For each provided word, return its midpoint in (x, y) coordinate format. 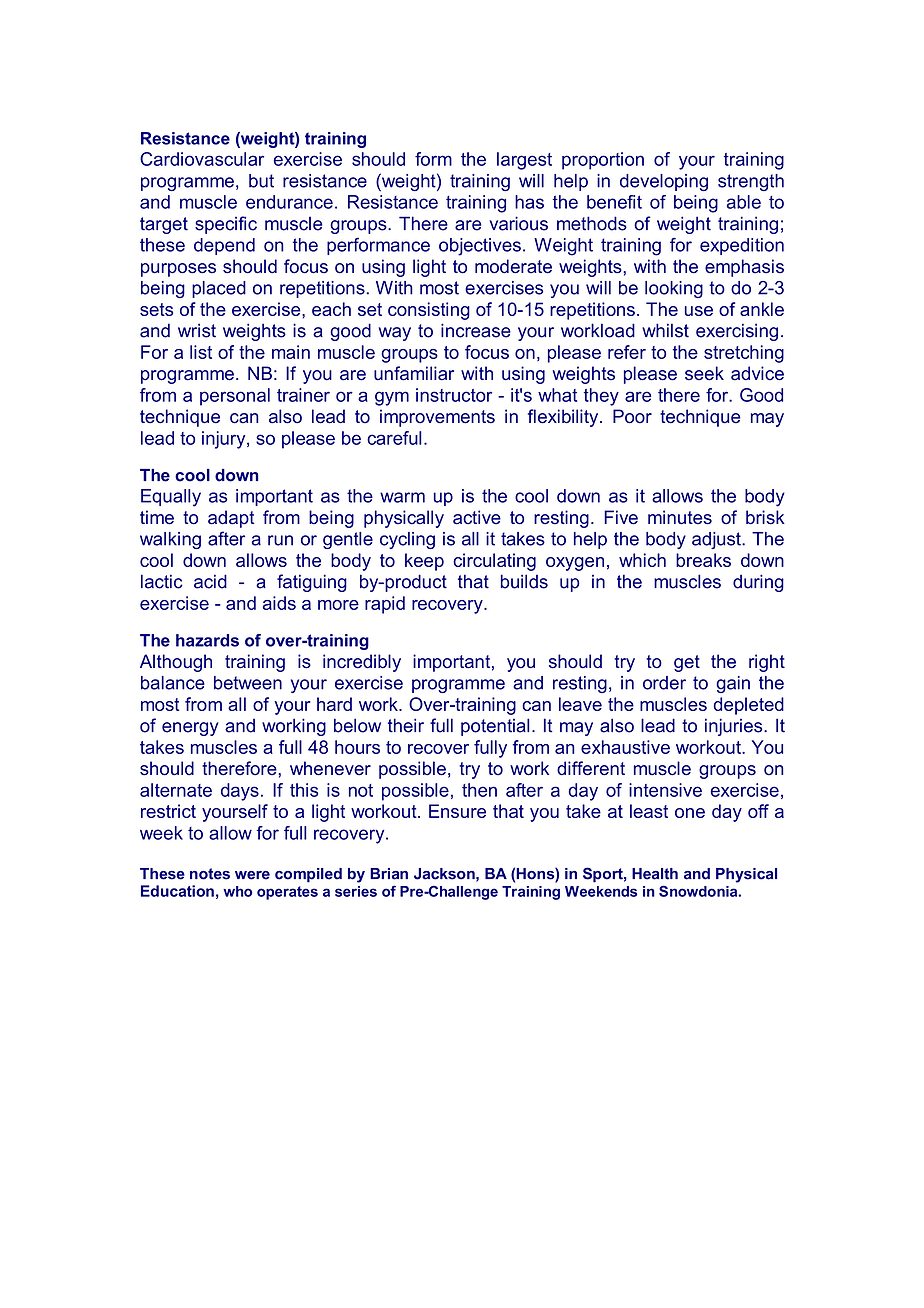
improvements (437, 418)
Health (655, 874)
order (664, 683)
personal (235, 397)
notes (210, 874)
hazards (207, 640)
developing (664, 182)
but (261, 181)
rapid (385, 605)
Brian (389, 874)
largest (524, 161)
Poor (632, 416)
